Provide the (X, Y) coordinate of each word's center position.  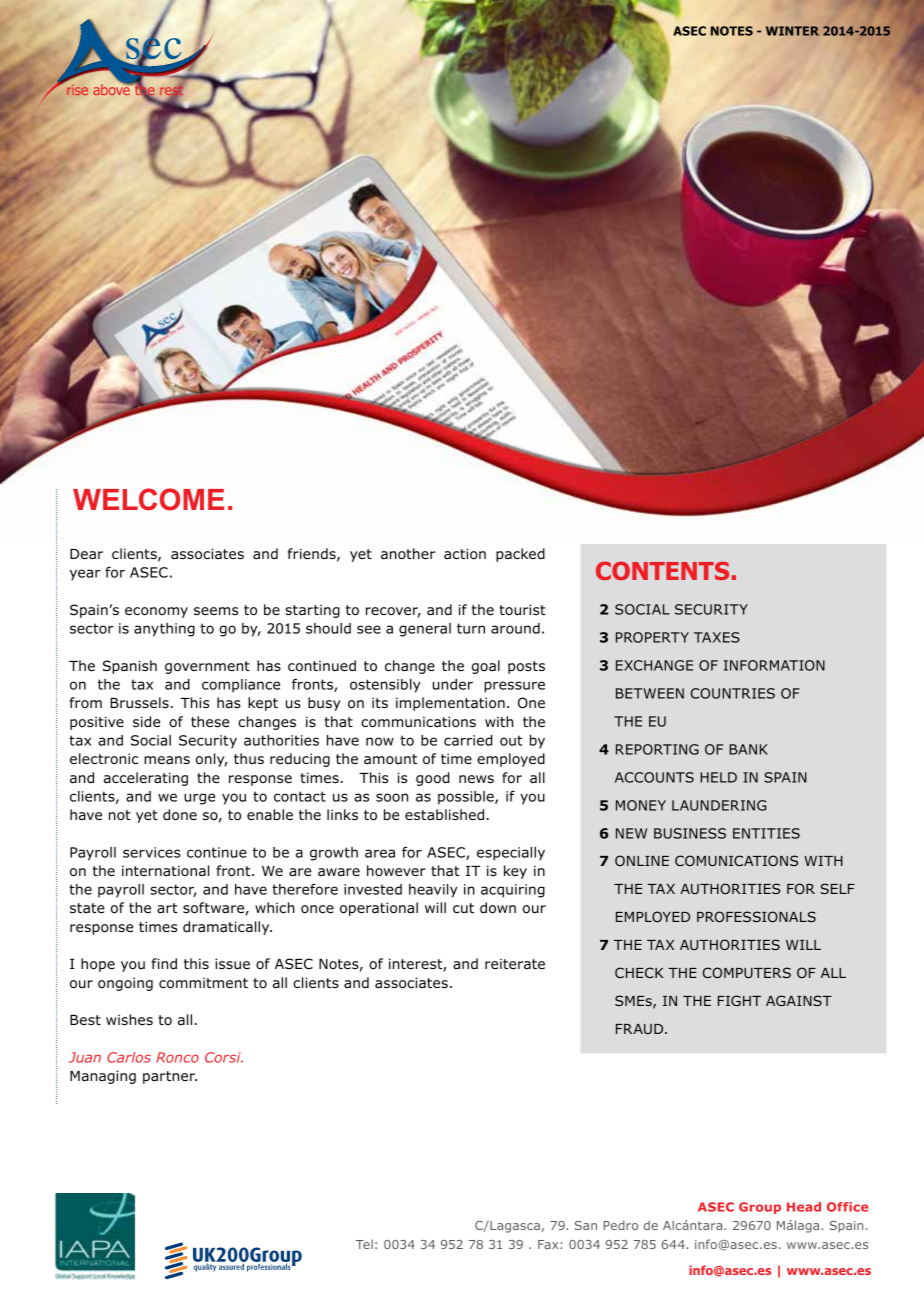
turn (471, 628)
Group (760, 1208)
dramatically (227, 928)
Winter (792, 31)
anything (164, 630)
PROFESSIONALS (756, 916)
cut (463, 908)
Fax (548, 1244)
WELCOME (148, 499)
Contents (662, 570)
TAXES (717, 637)
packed (520, 555)
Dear (86, 554)
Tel (364, 1244)
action (465, 553)
